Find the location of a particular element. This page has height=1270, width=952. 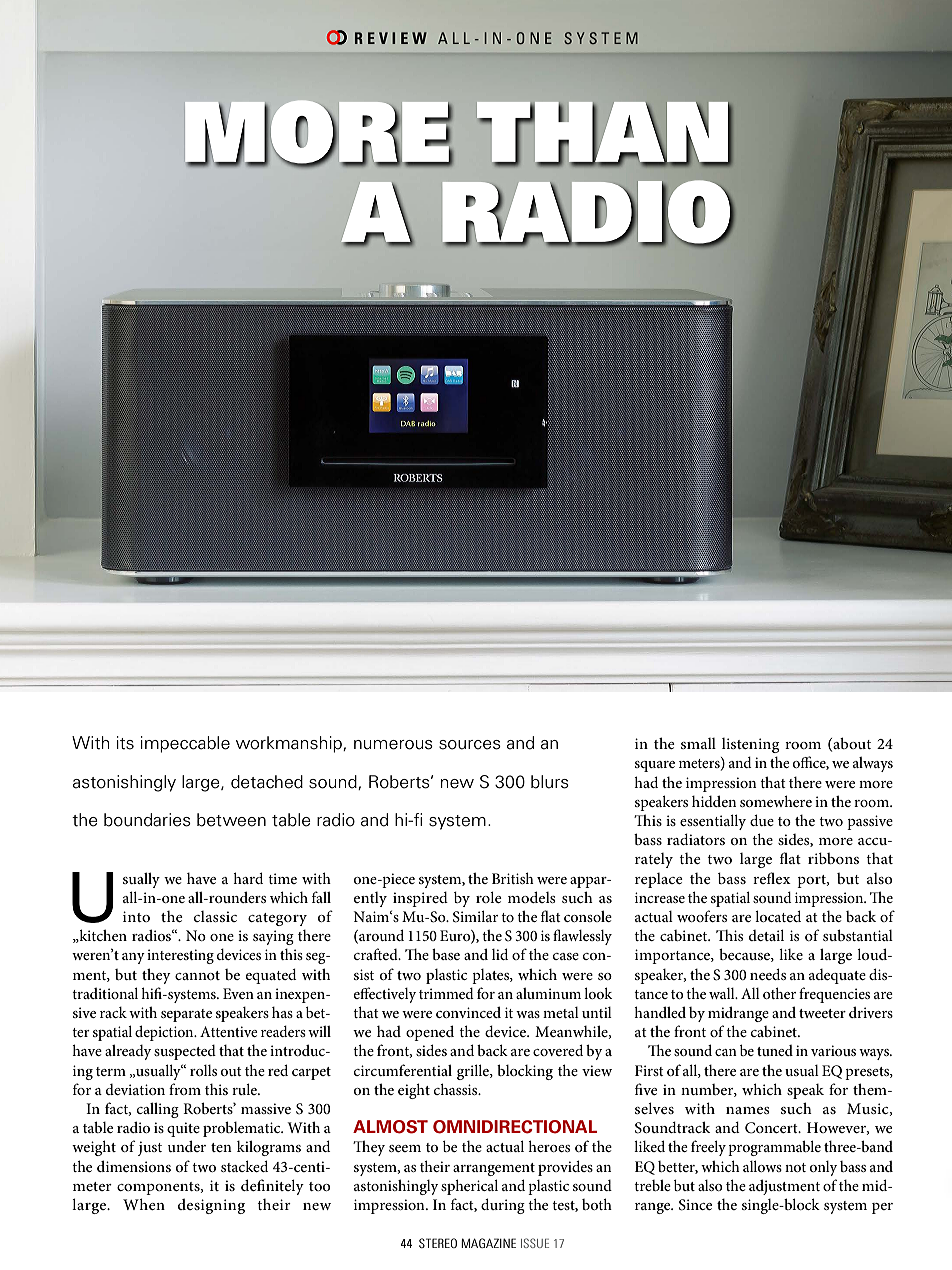

reflex is located at coordinates (772, 878).
